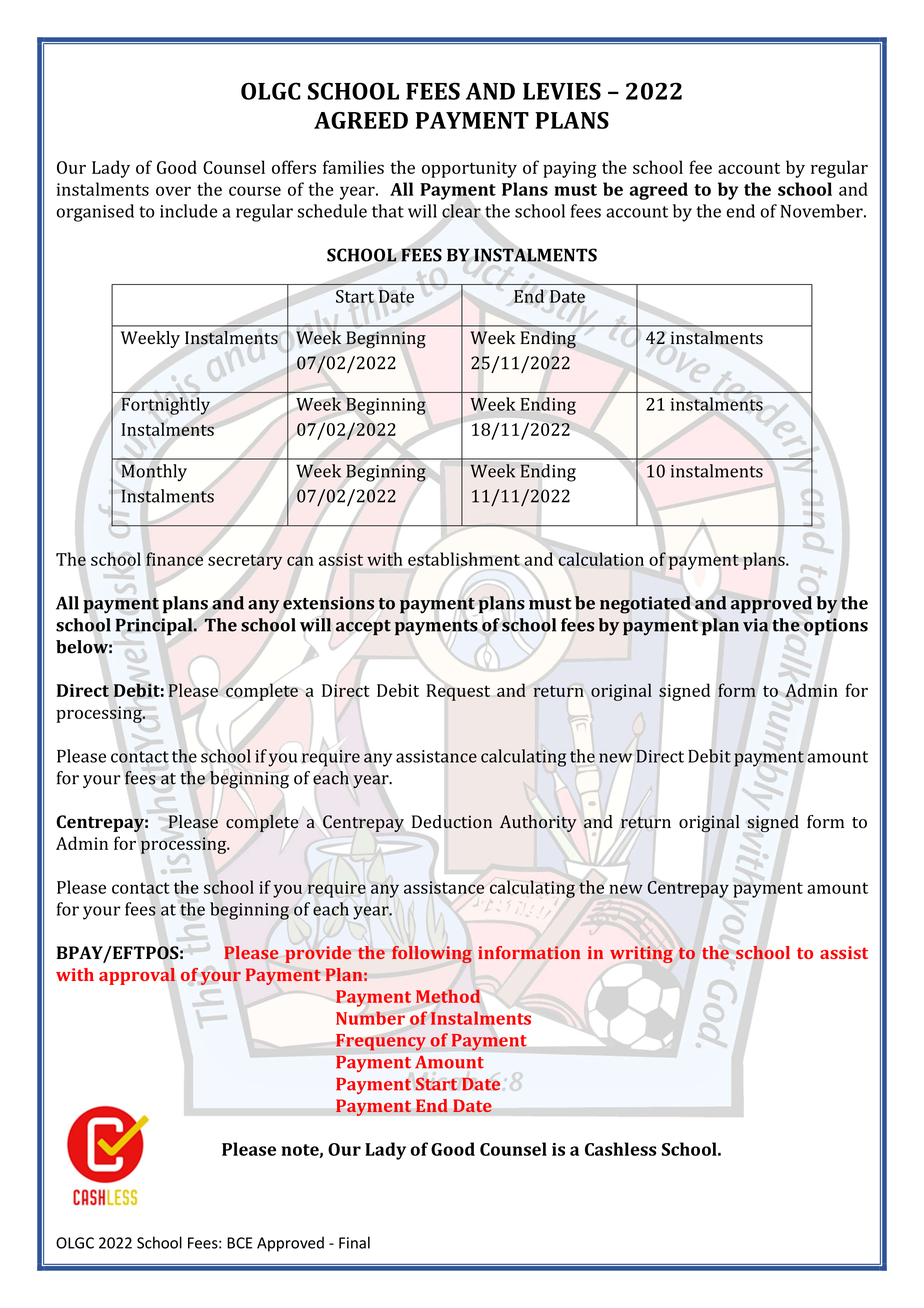  Describe the element at coordinates (755, 625) in the screenshot. I see `via` at that location.
